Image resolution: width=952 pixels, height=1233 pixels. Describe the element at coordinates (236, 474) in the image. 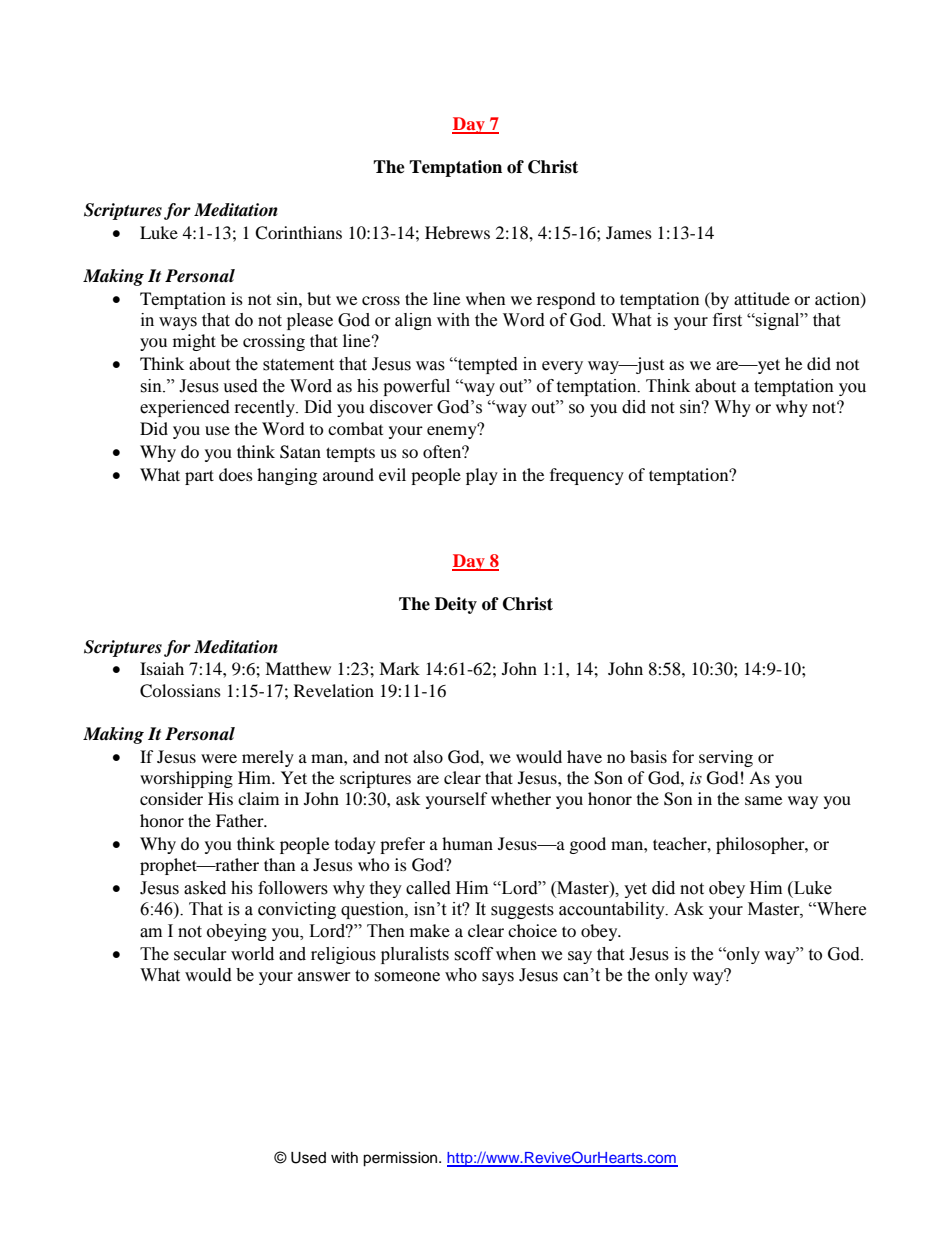

I see `does` at that location.
